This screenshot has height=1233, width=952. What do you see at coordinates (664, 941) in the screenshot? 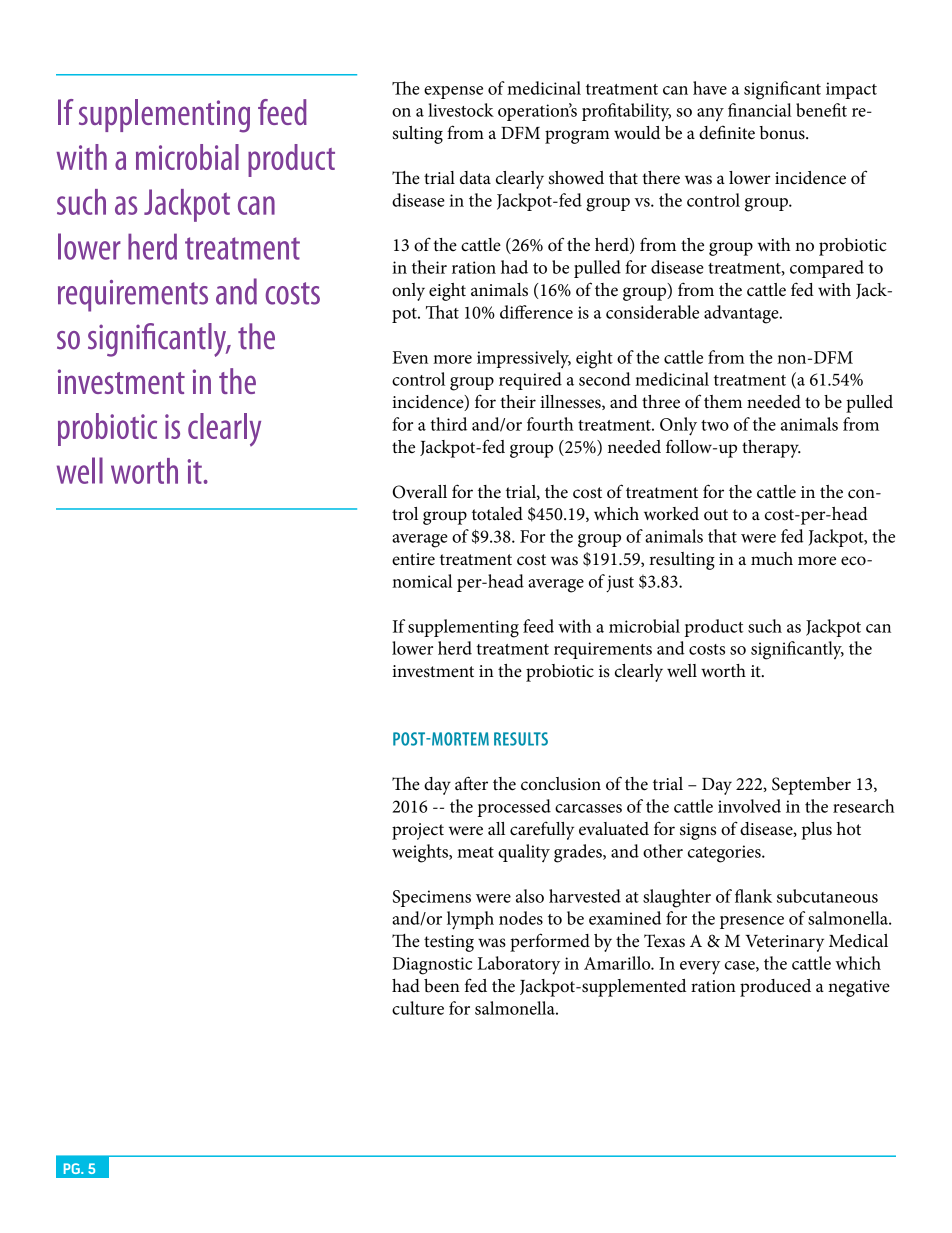
I see `Texas` at bounding box center [664, 941].
